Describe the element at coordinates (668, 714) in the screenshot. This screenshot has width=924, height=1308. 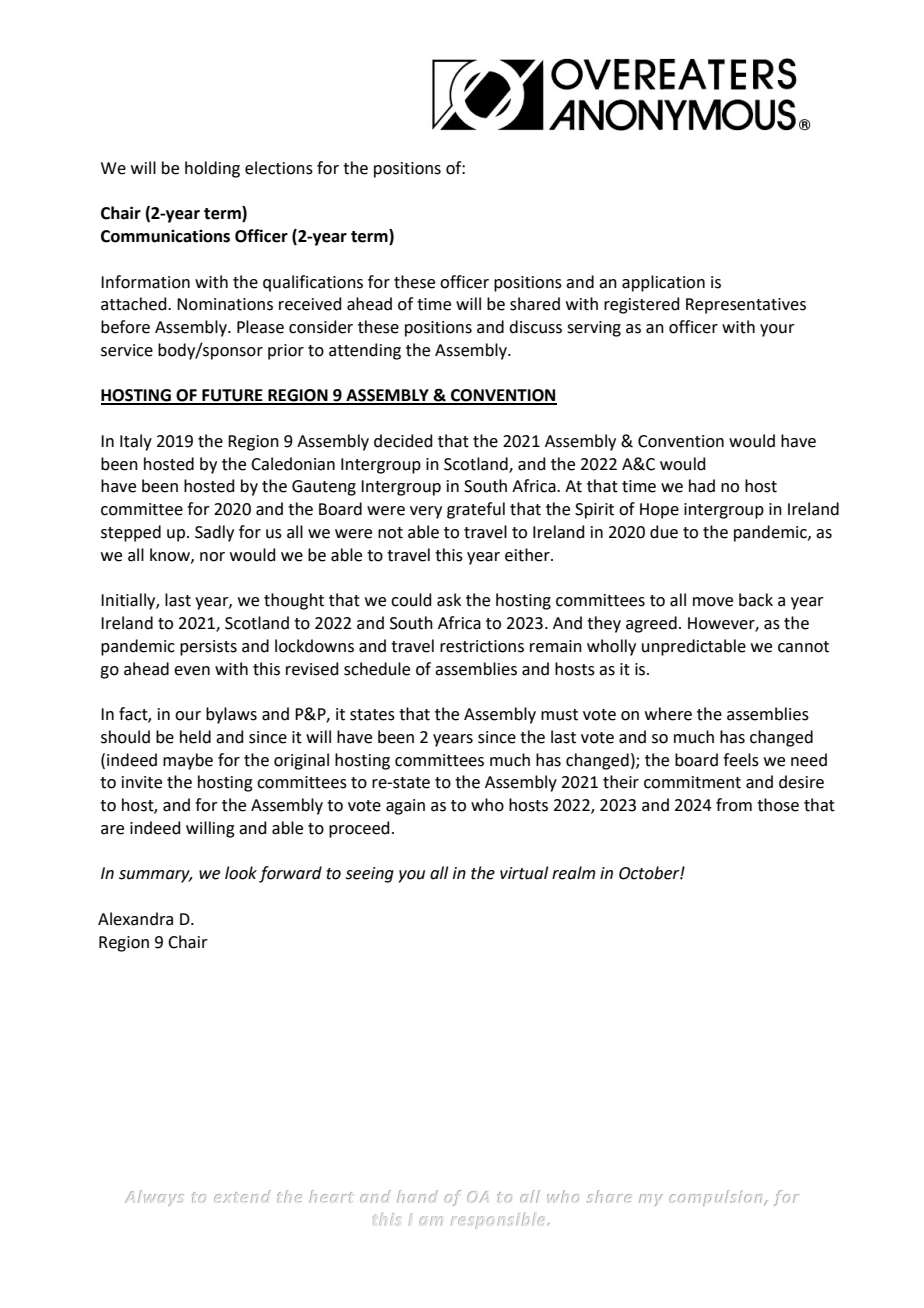
I see `where` at that location.
